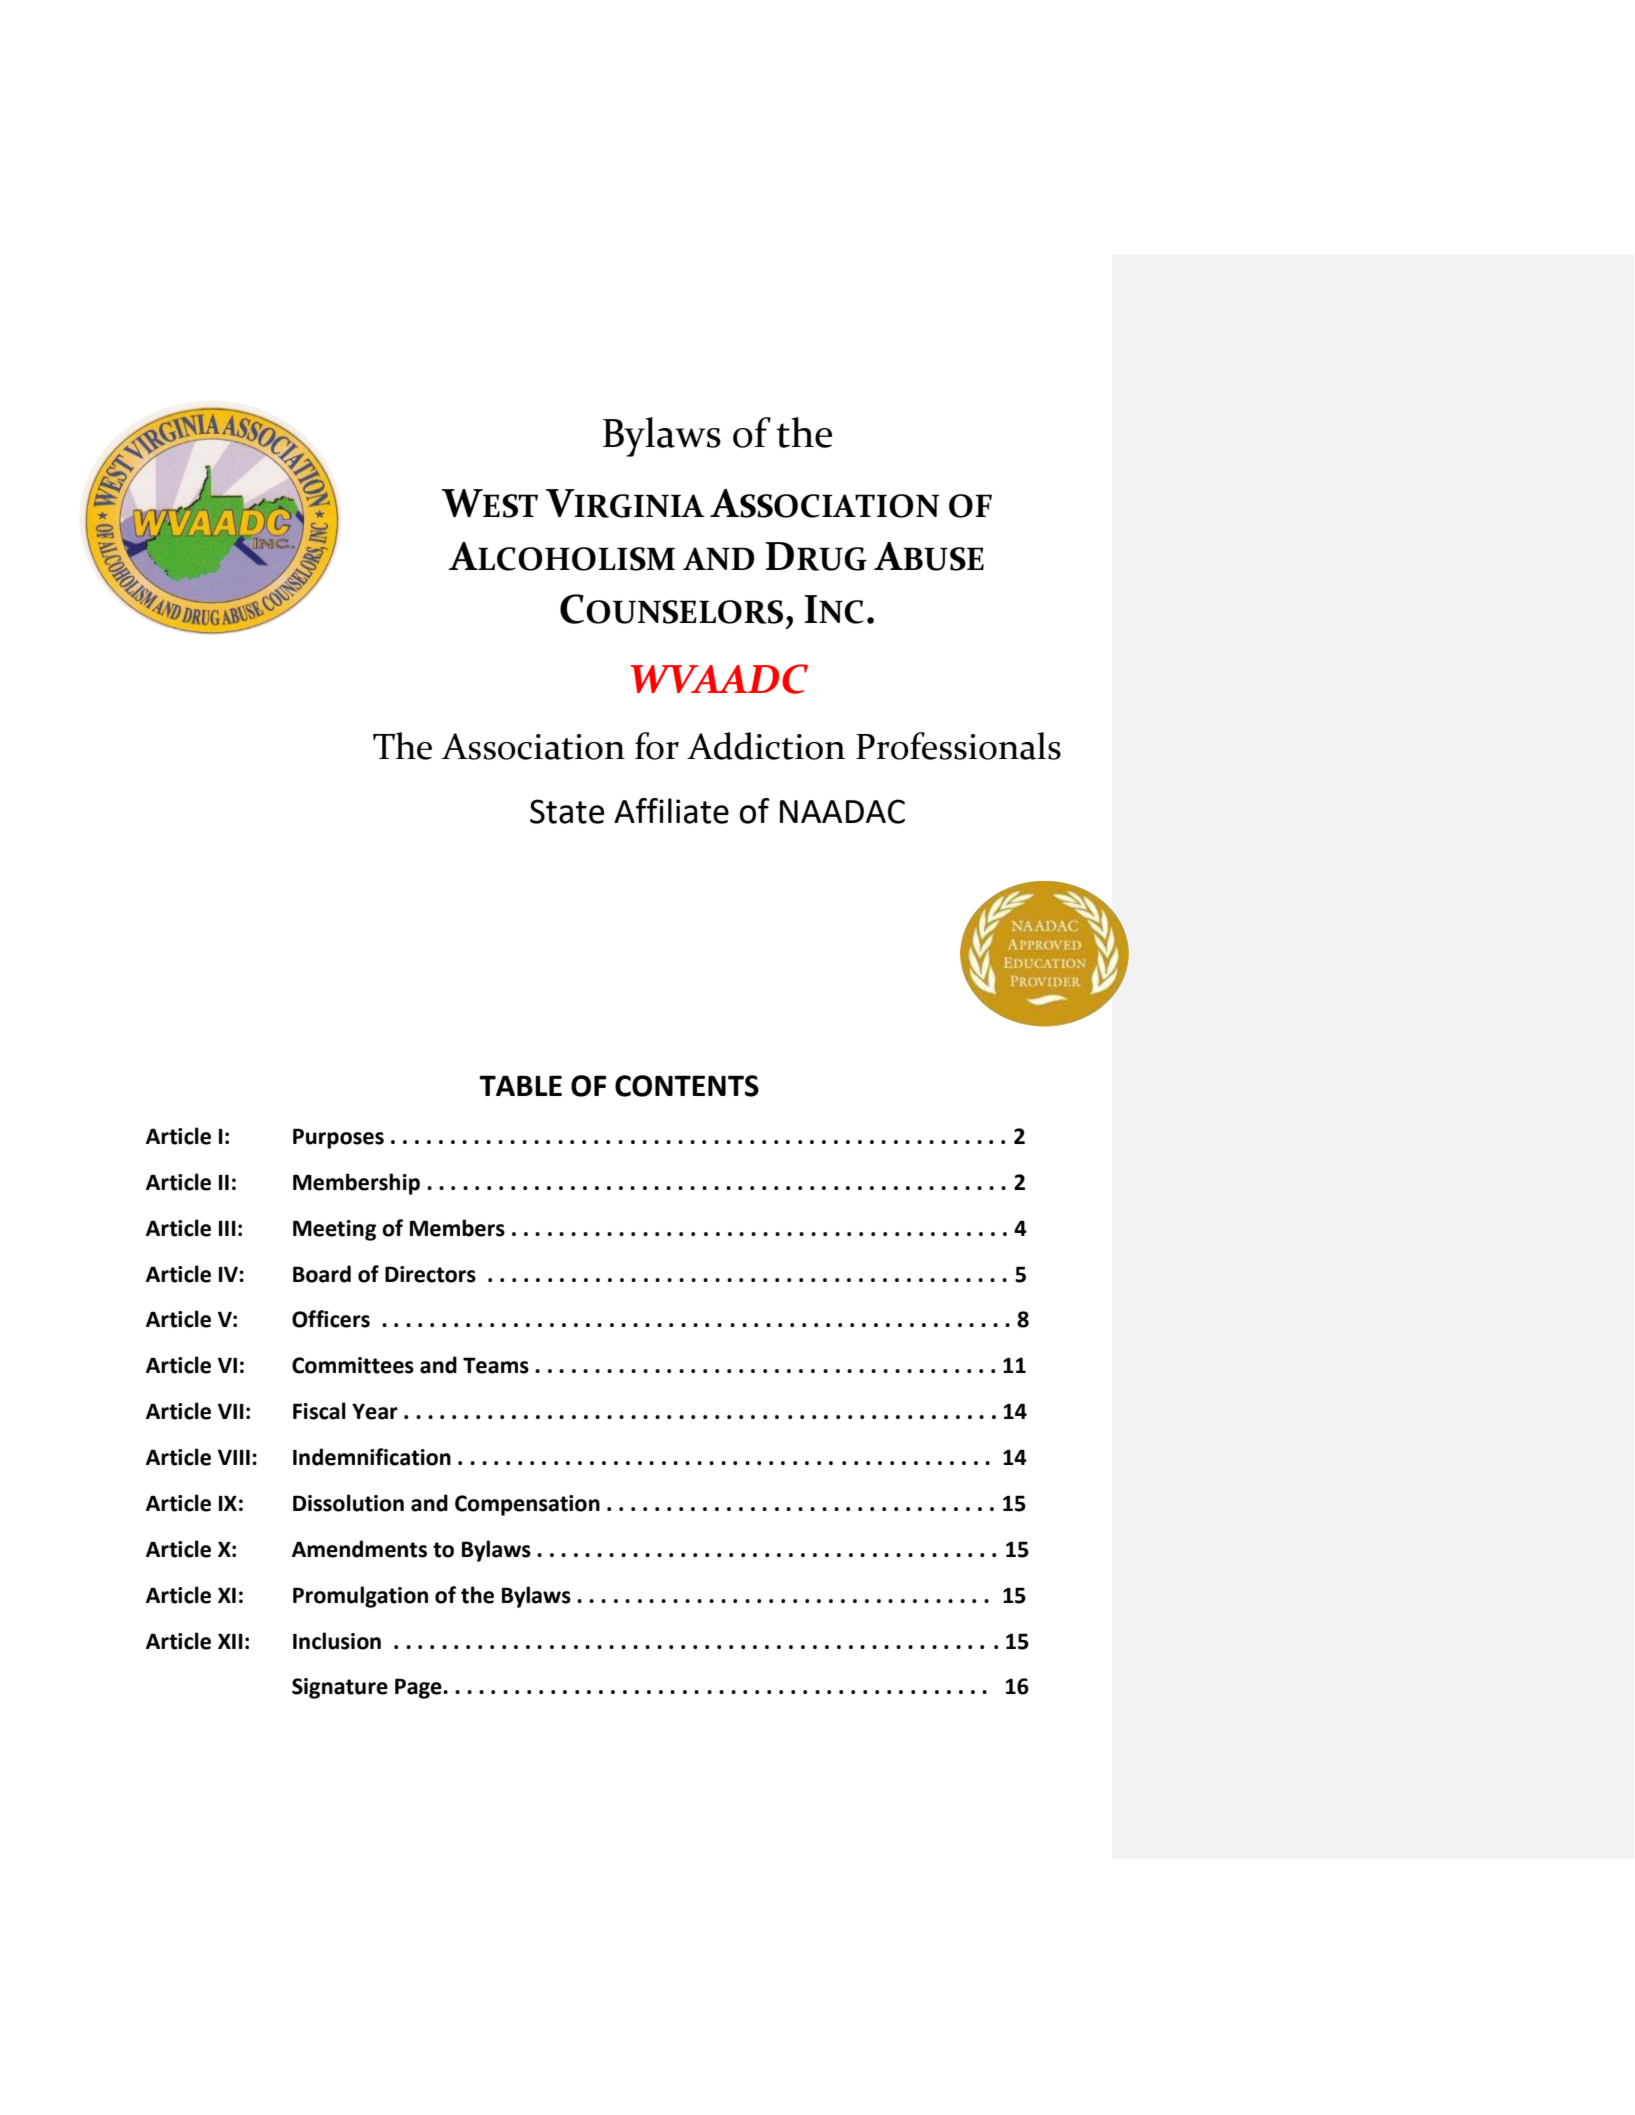 The image size is (1635, 2115). Describe the element at coordinates (657, 746) in the screenshot. I see `for` at that location.
